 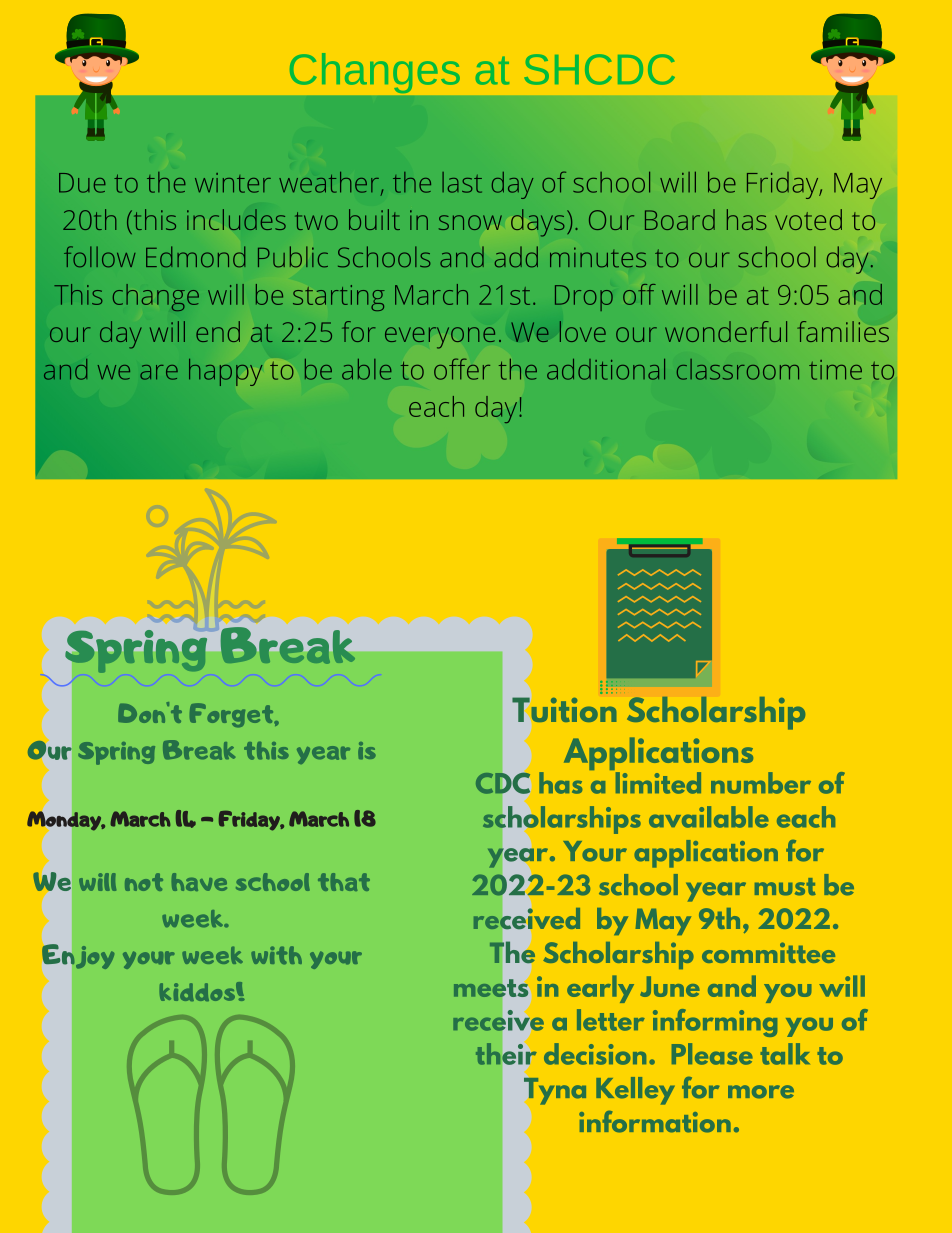 I want to click on are, so click(x=159, y=372).
